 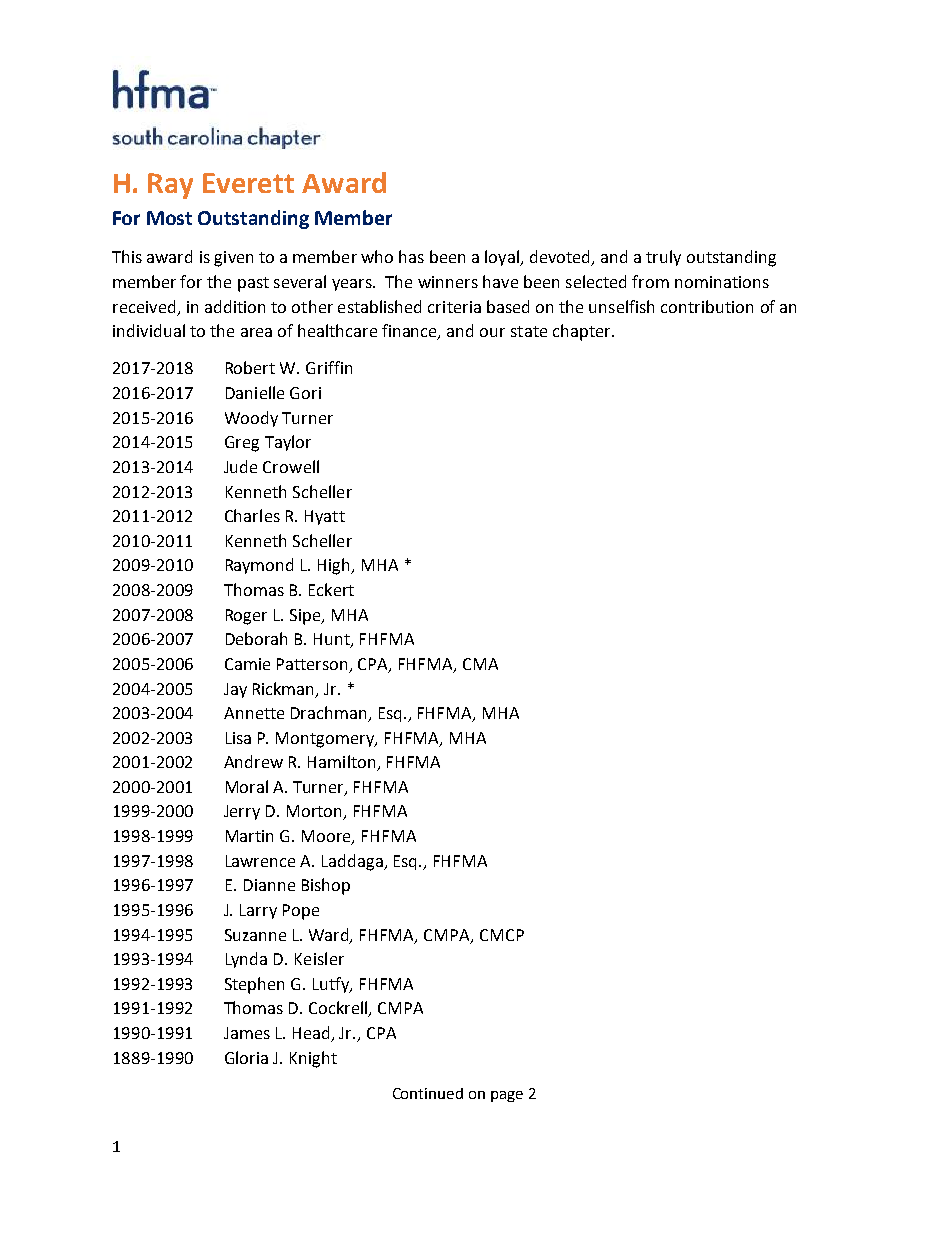 I want to click on Most, so click(x=169, y=218).
